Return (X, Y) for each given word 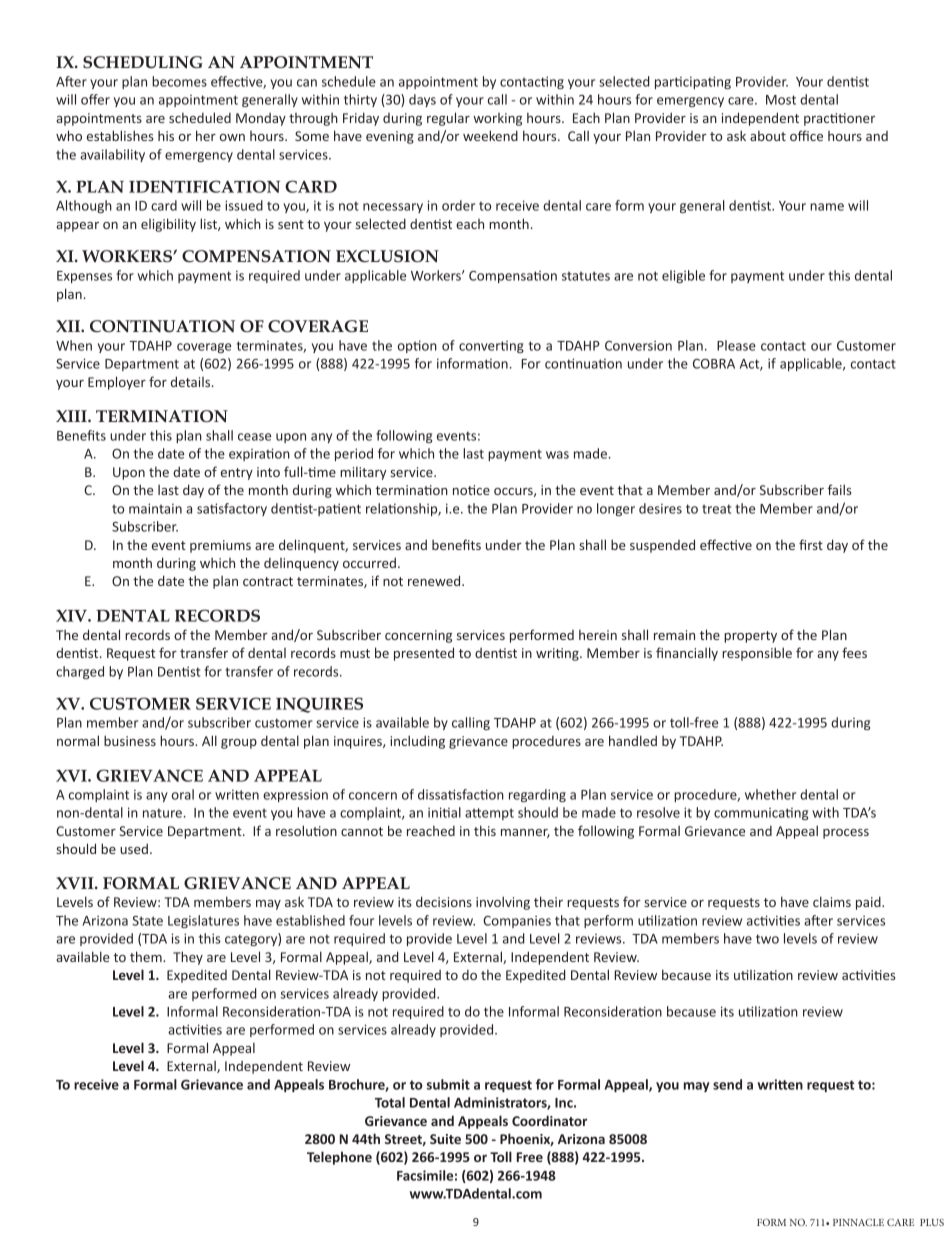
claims (832, 901)
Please (736, 345)
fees (854, 652)
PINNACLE (858, 1222)
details (192, 381)
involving (503, 903)
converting (491, 347)
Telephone (339, 1158)
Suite (445, 1139)
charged (80, 672)
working (497, 119)
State (147, 921)
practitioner (839, 119)
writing (558, 654)
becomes (179, 81)
